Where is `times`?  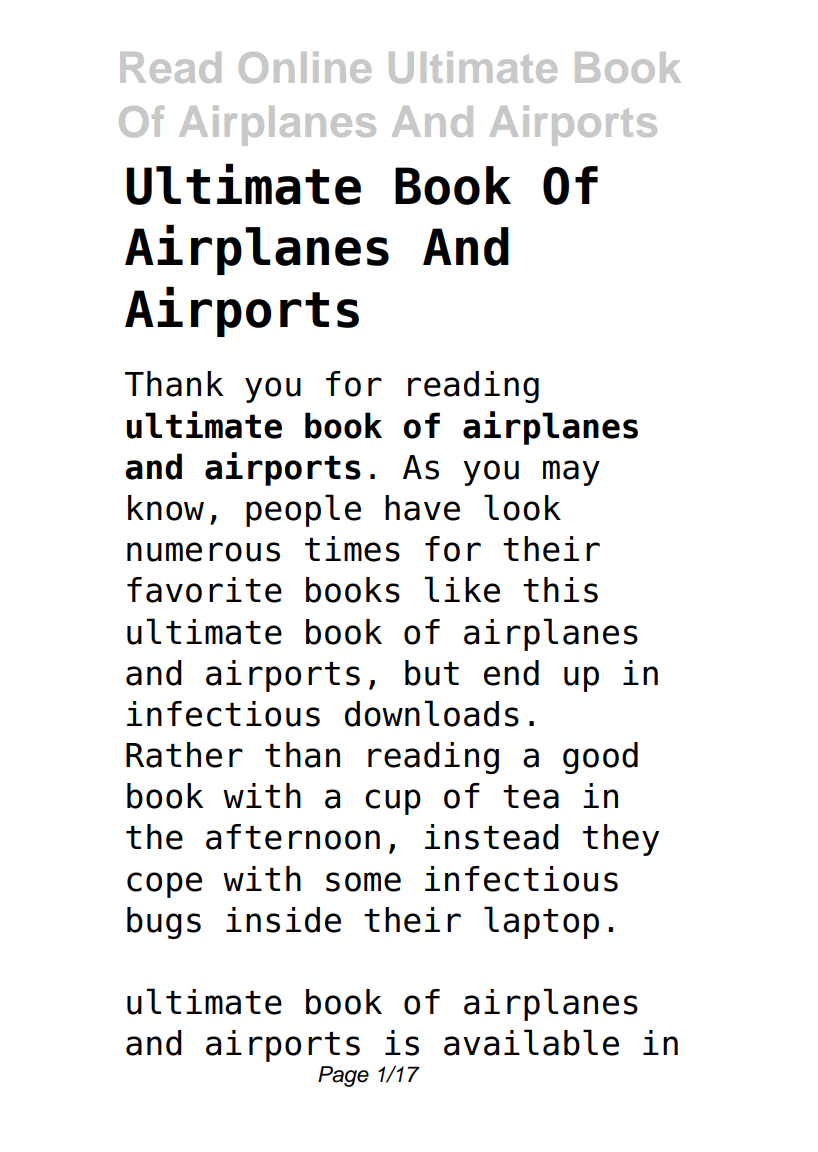 times is located at coordinates (352, 549).
